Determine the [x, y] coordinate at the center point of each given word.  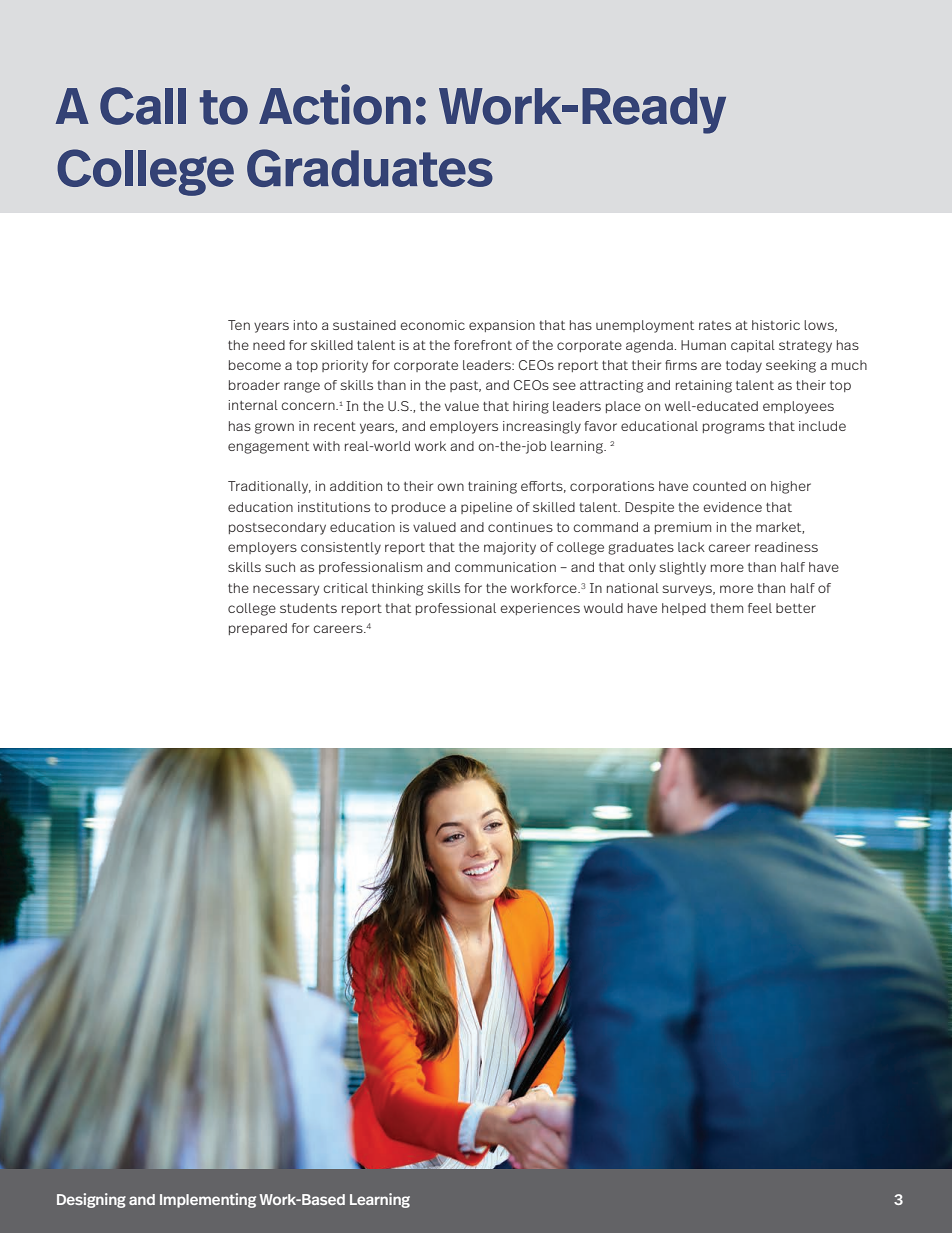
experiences [540, 609]
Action [335, 104]
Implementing [208, 1200]
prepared [258, 629]
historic [776, 325]
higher [791, 487]
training [492, 487]
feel [760, 608]
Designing [91, 1200]
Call [143, 106]
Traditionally [269, 487]
